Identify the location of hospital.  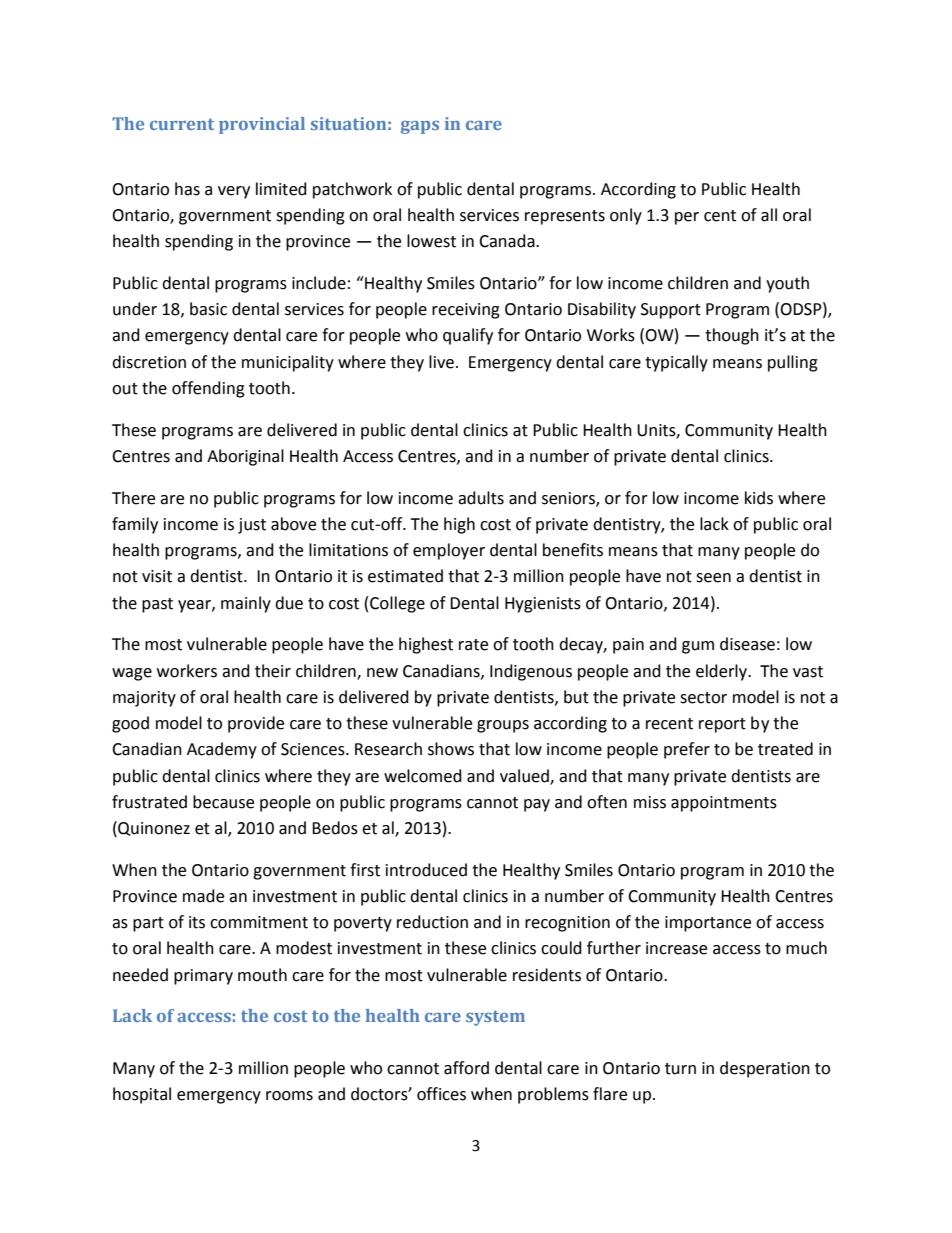
(142, 1095).
